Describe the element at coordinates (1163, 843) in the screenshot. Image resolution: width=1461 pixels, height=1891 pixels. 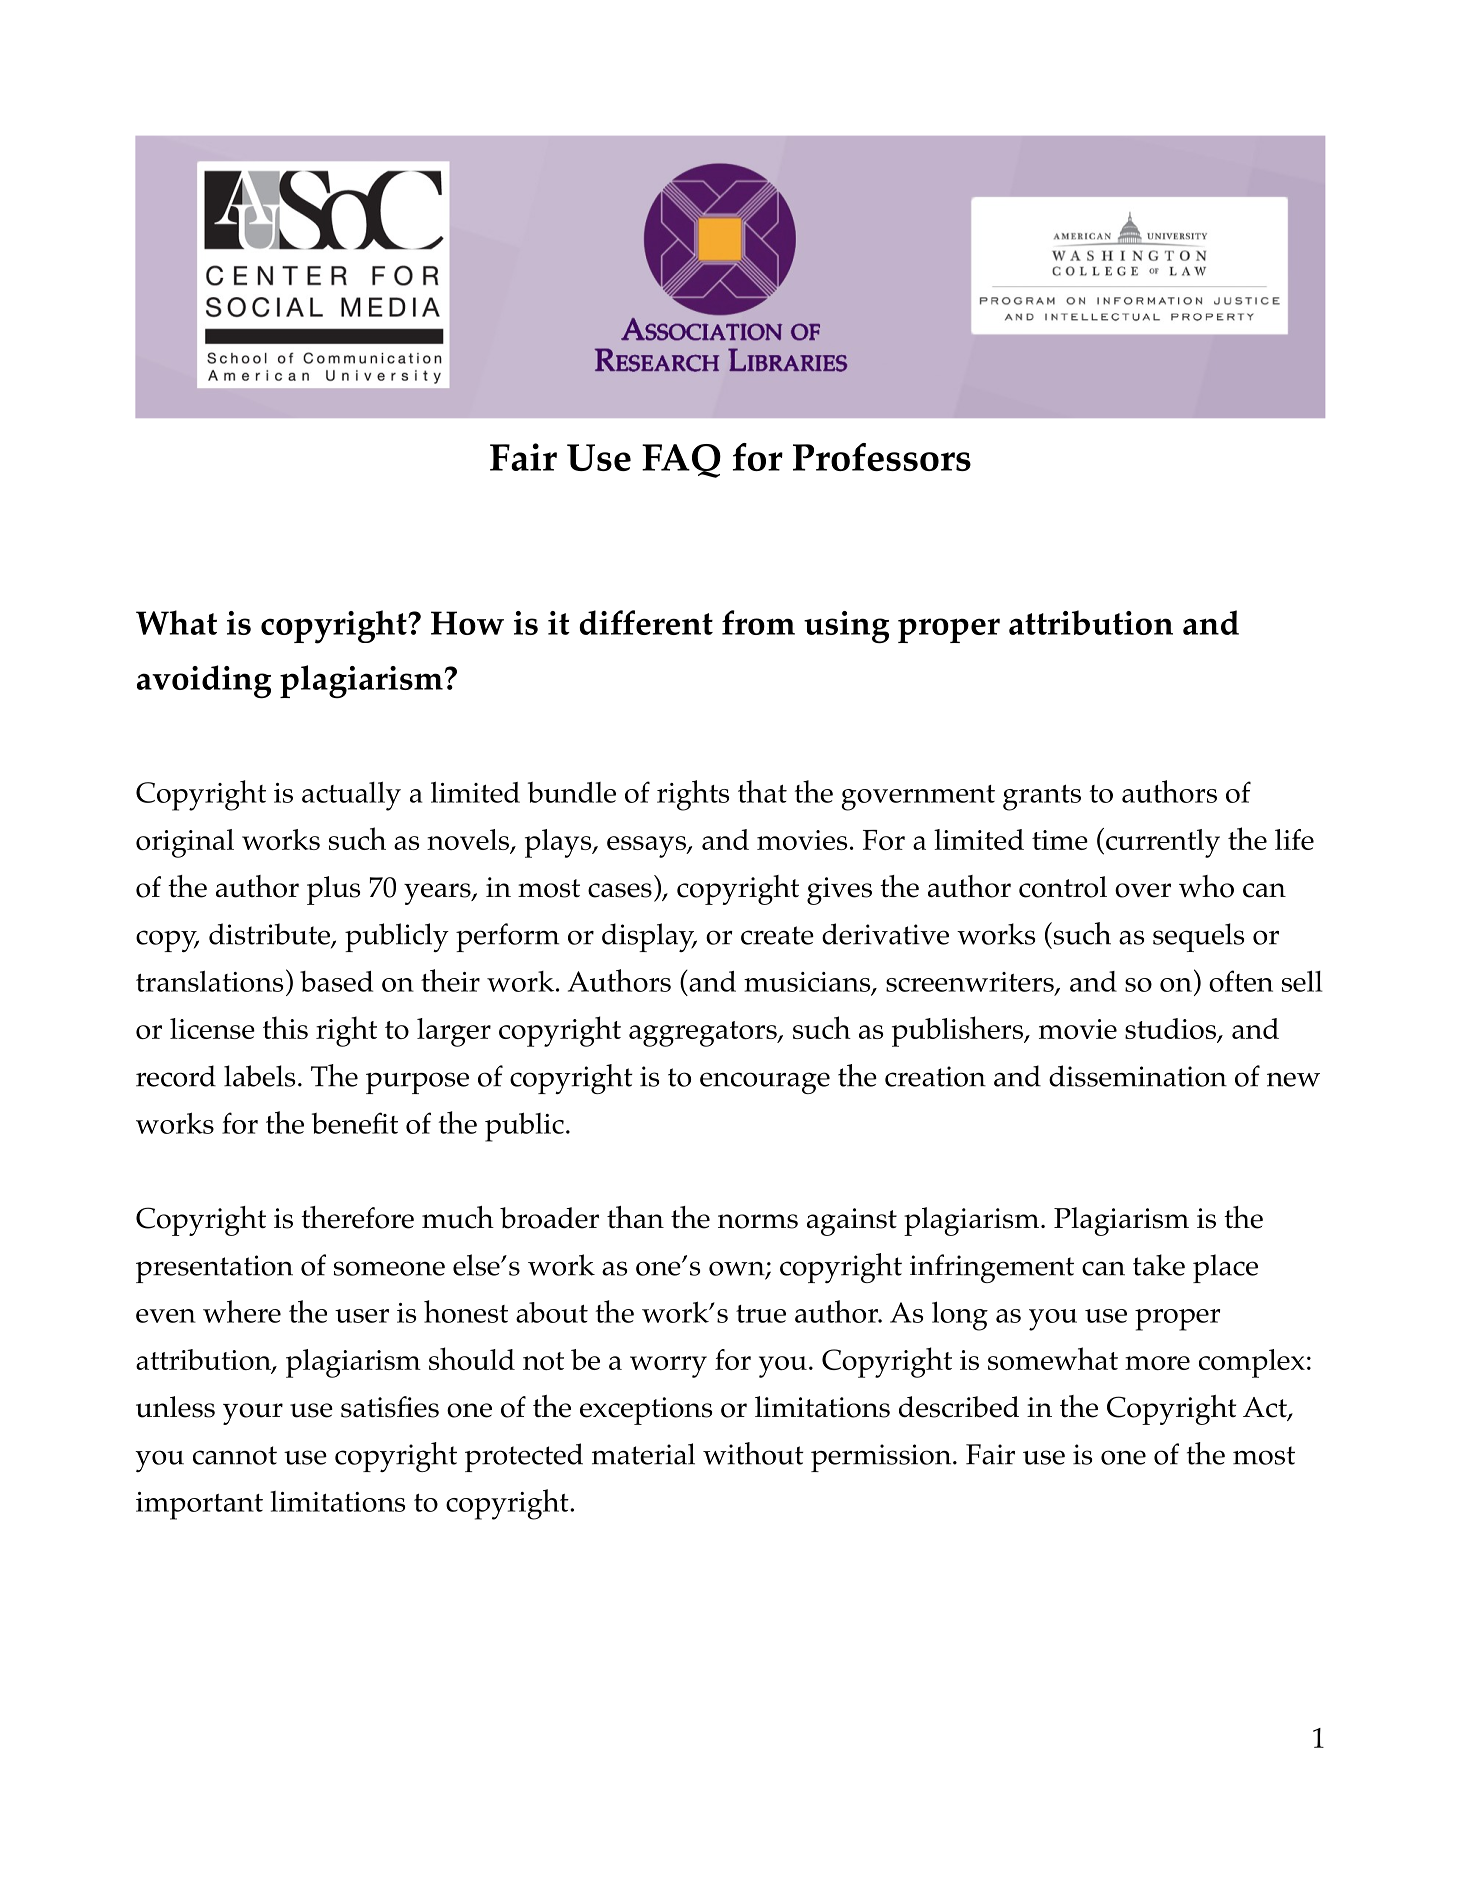
I see `currently` at that location.
